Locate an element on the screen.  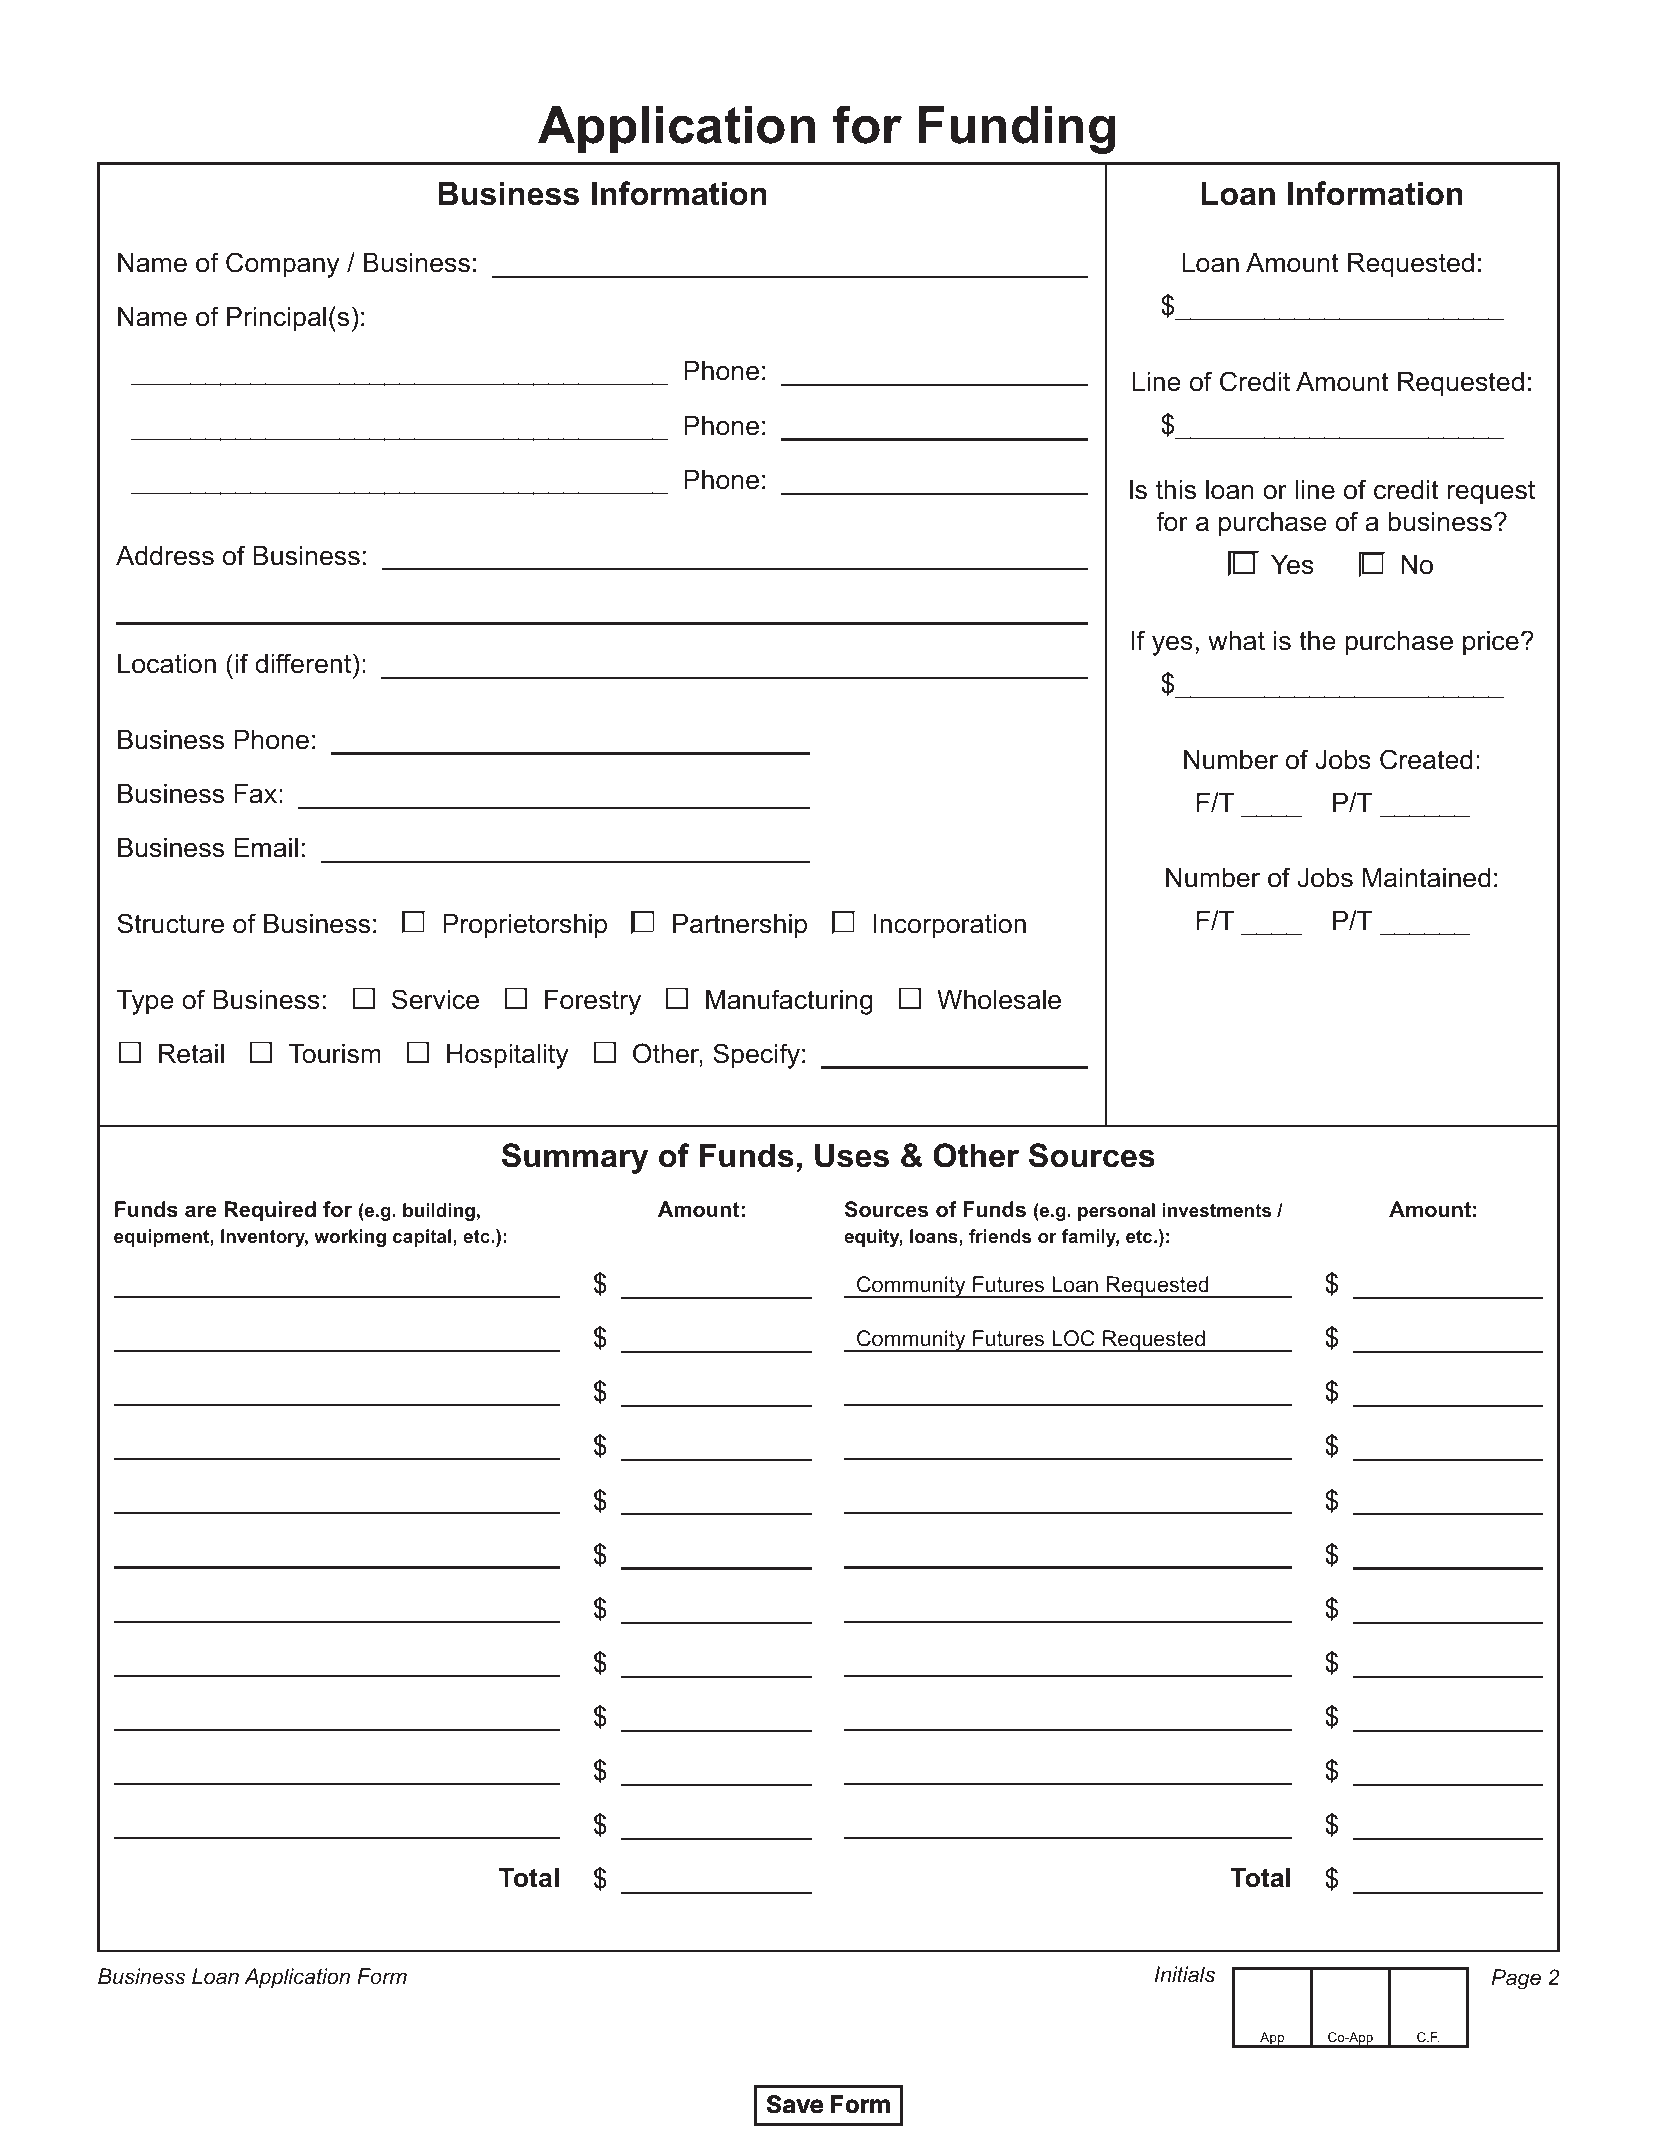
investments is located at coordinates (1217, 1210).
